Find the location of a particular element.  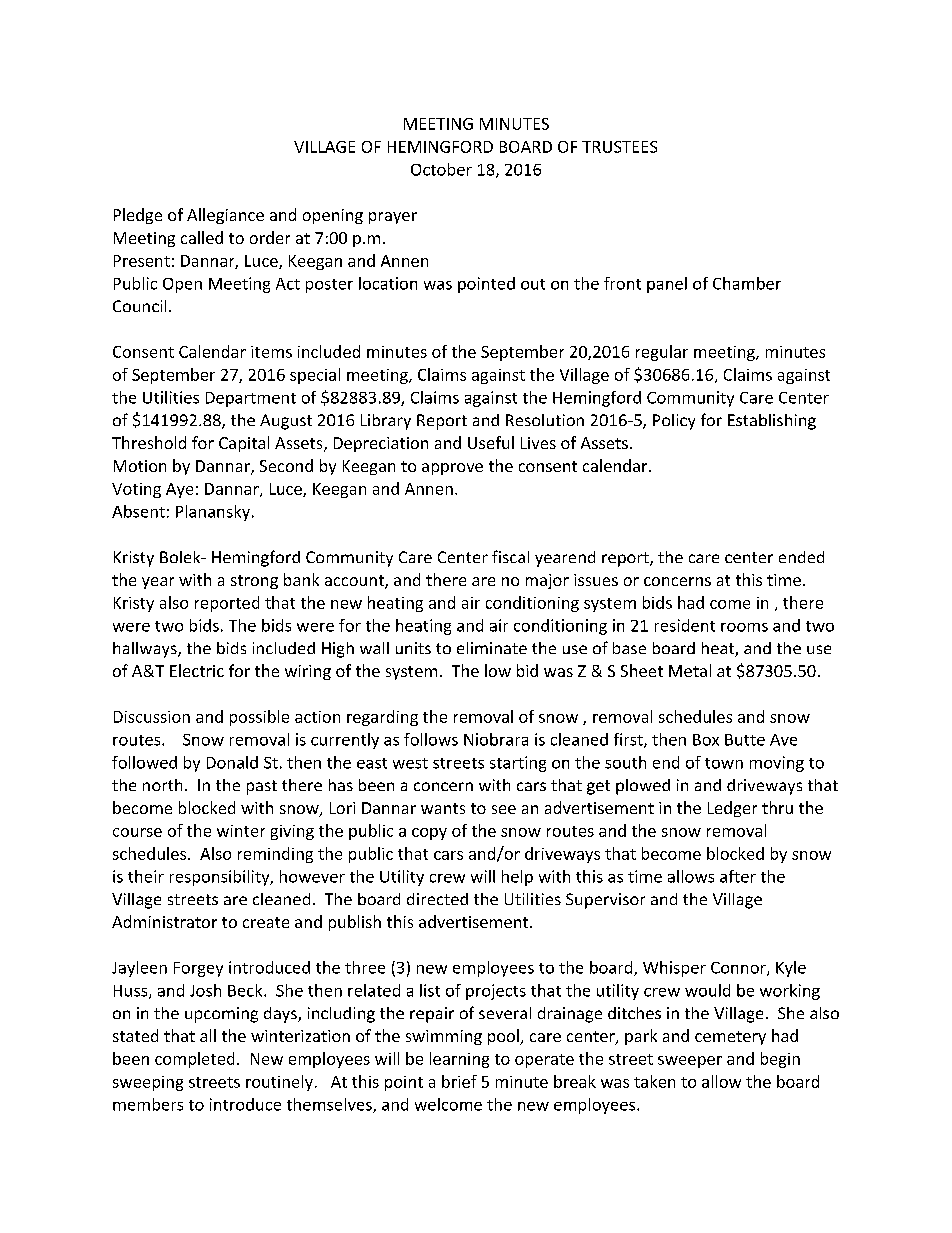

Allegiance is located at coordinates (225, 216).
